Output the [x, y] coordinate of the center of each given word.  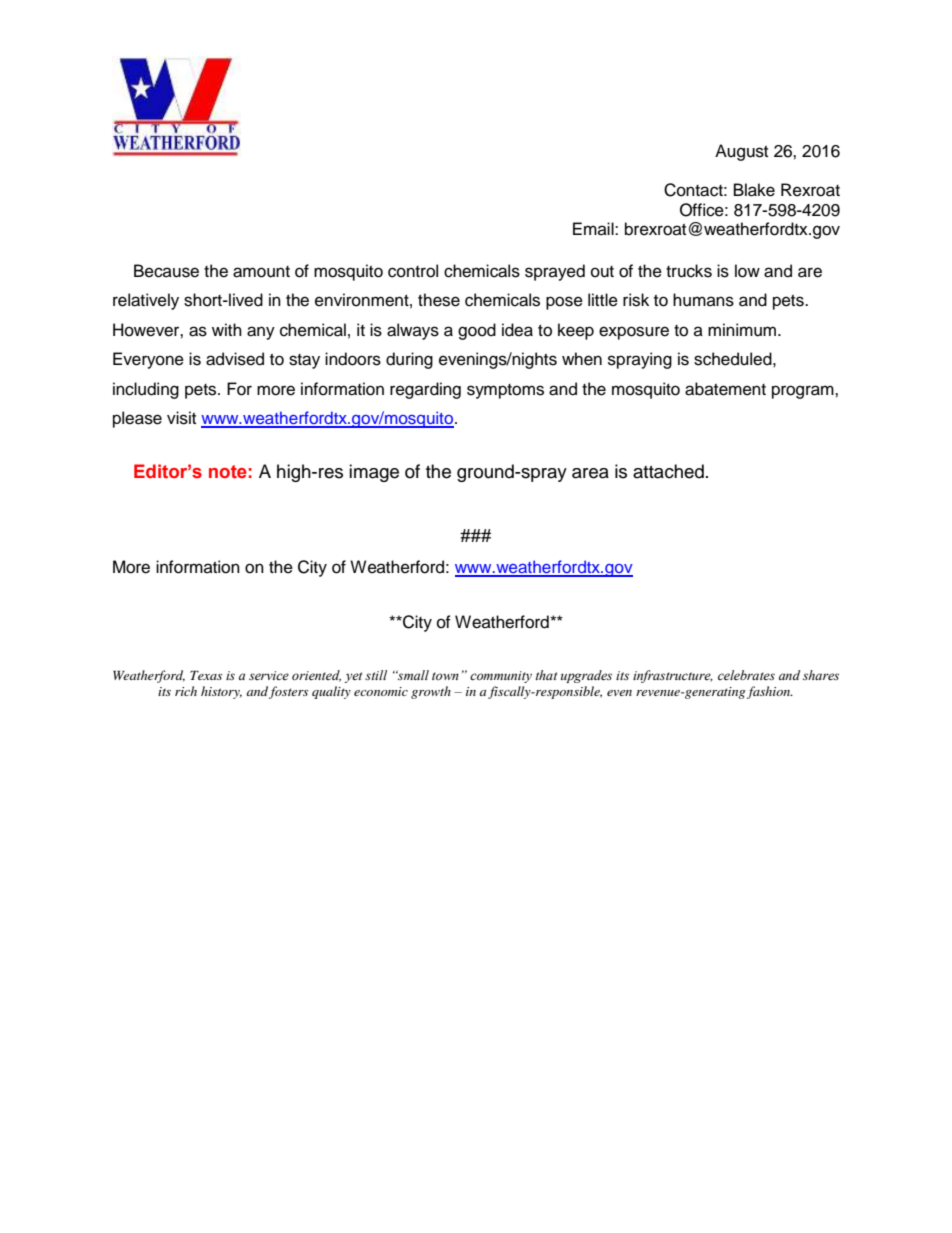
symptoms [505, 391]
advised [235, 359]
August [741, 152]
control [413, 271]
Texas [206, 675]
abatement [725, 389]
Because [166, 271]
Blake [754, 190]
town [445, 676]
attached [668, 471]
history [221, 692]
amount [261, 272]
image [374, 473]
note [228, 472]
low [747, 271]
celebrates [746, 675]
